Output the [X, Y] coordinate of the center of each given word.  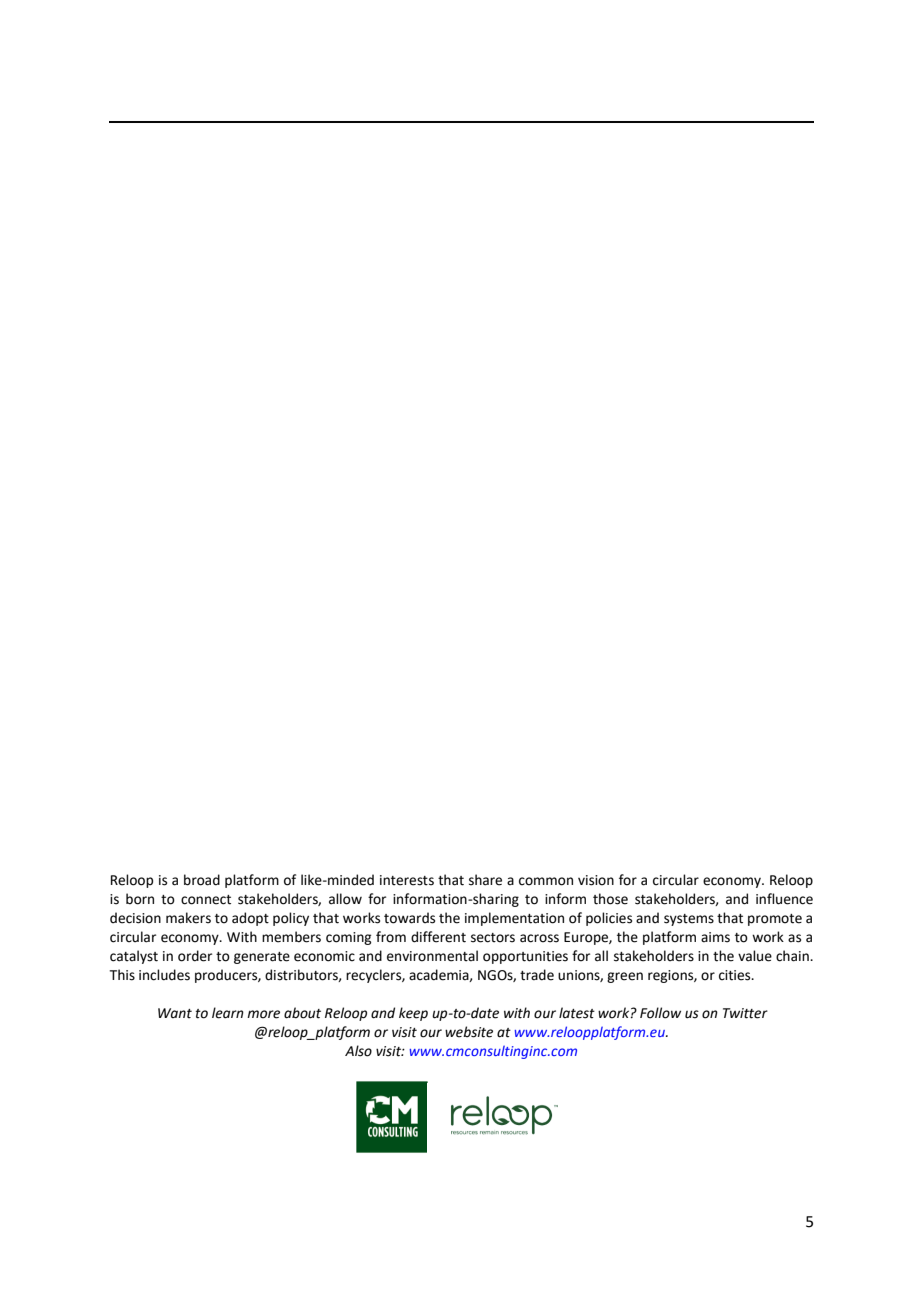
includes [164, 975]
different [438, 937]
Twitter [745, 1013]
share [485, 880]
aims [715, 937]
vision [596, 880]
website [469, 1032]
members [291, 937]
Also [358, 1051]
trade [537, 975]
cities [736, 975]
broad [202, 880]
